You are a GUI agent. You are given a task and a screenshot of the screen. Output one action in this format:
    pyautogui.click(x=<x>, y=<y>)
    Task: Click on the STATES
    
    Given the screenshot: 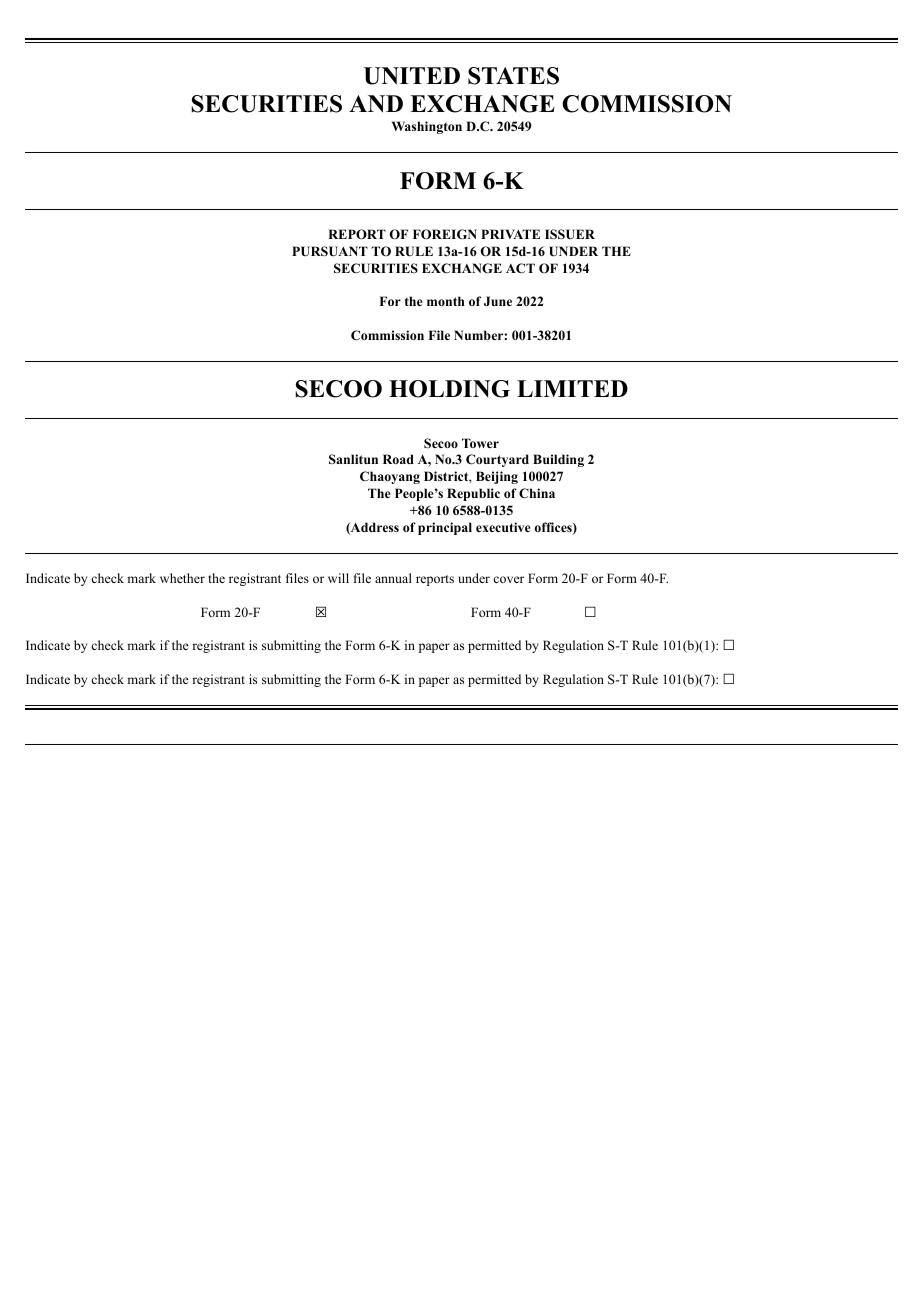 What is the action you would take?
    pyautogui.click(x=513, y=76)
